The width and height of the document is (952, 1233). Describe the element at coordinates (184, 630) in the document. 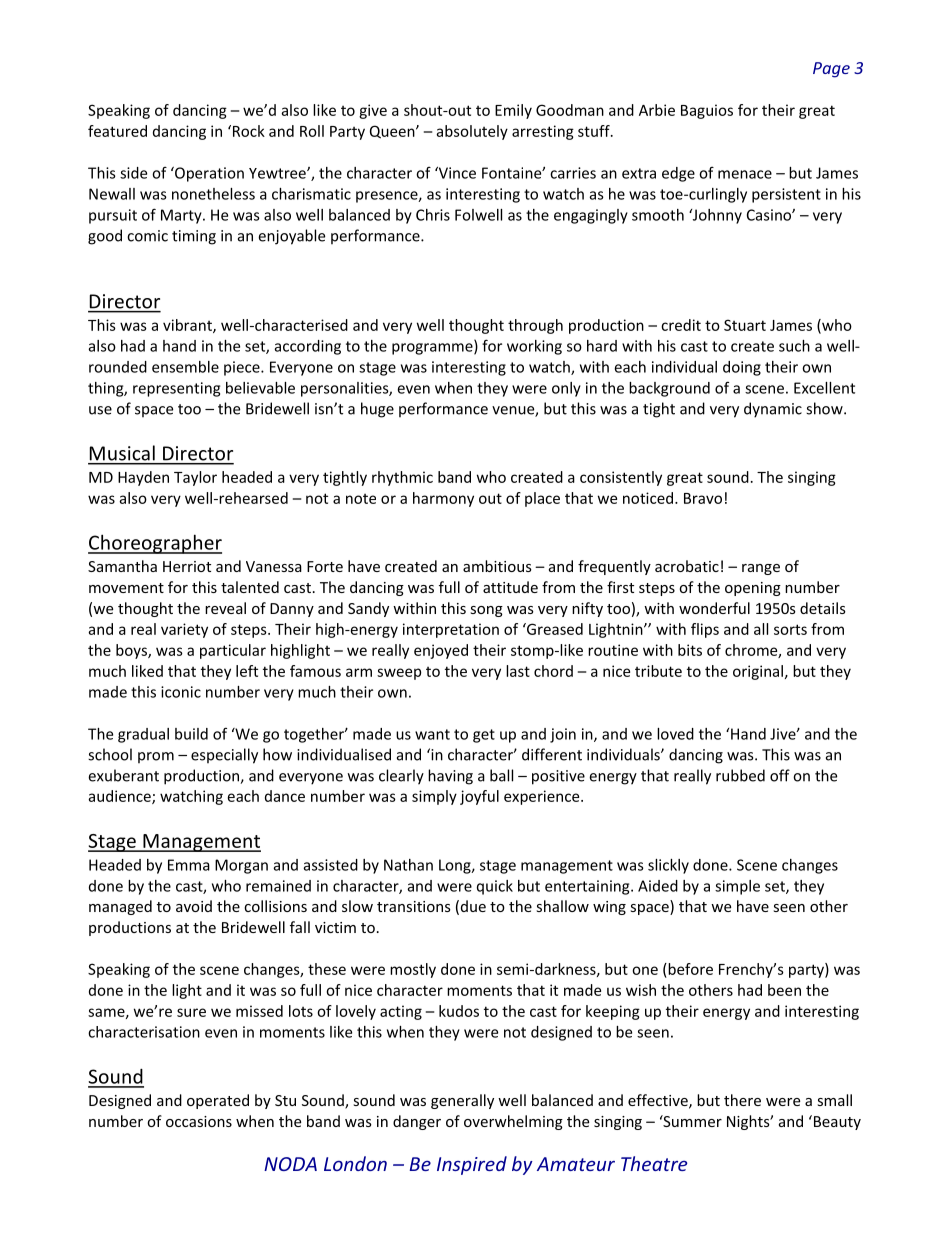

I see `variety` at that location.
